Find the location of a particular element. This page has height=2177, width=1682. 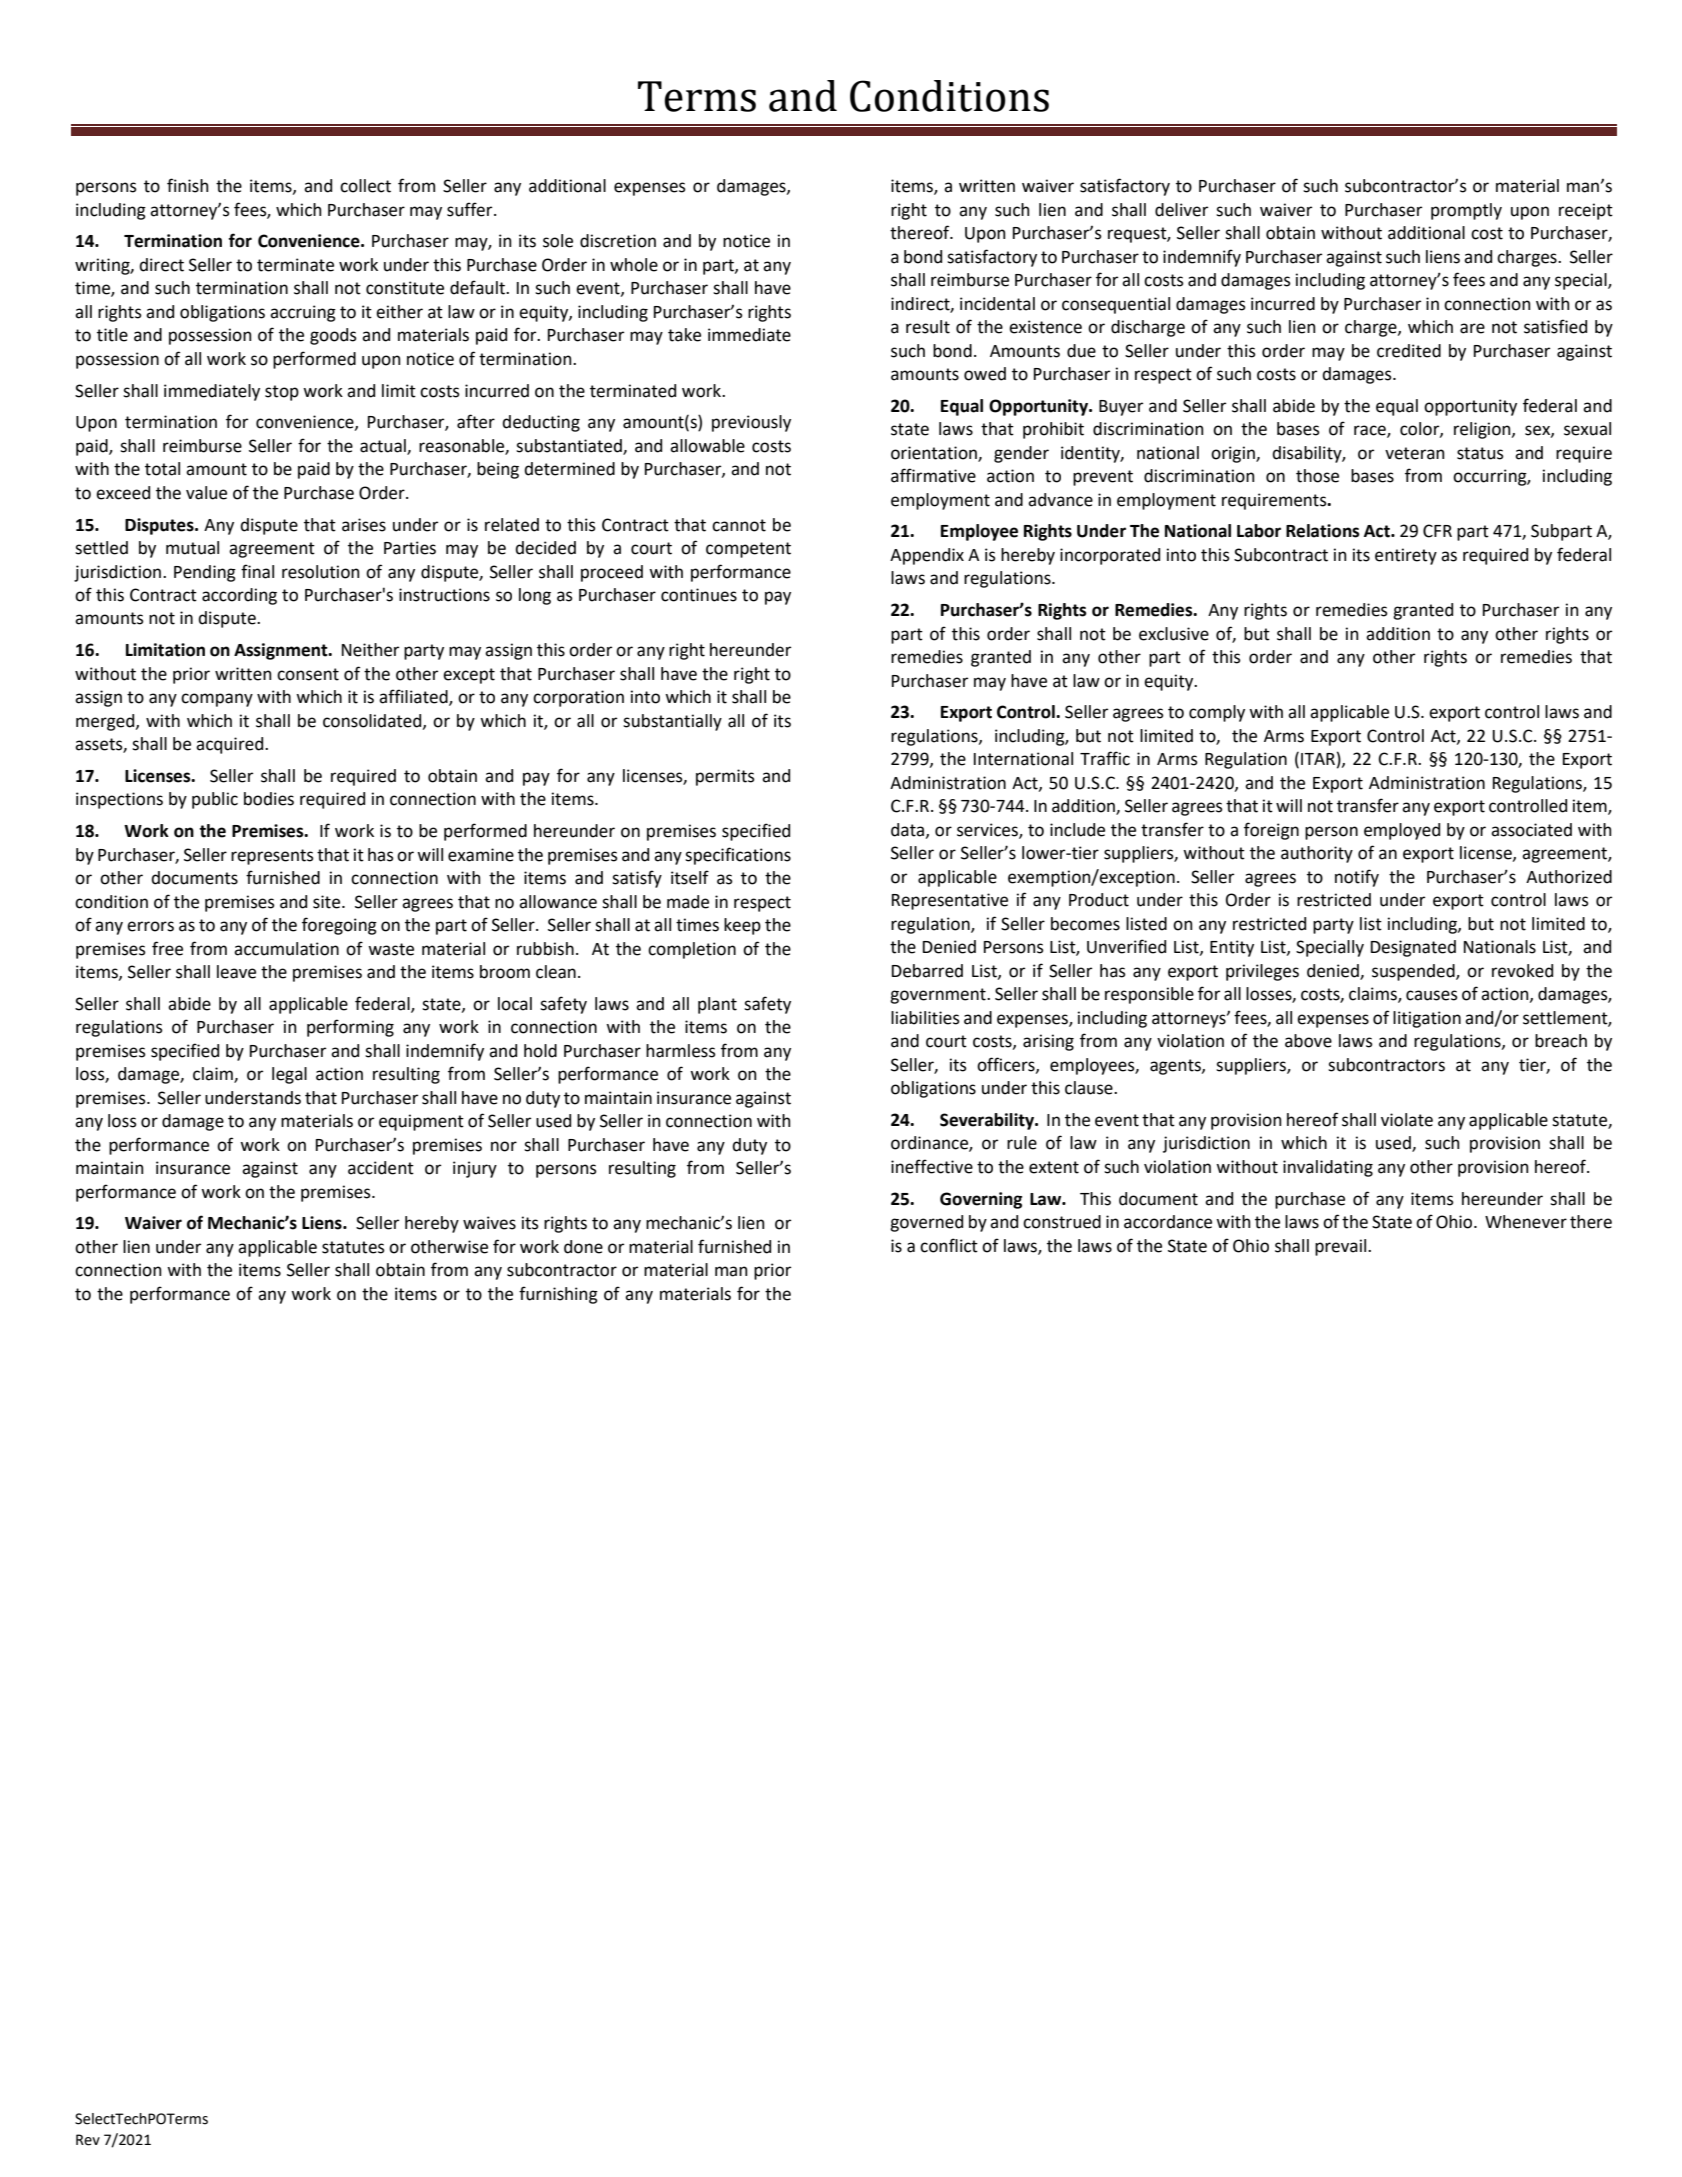

discretion is located at coordinates (618, 241).
